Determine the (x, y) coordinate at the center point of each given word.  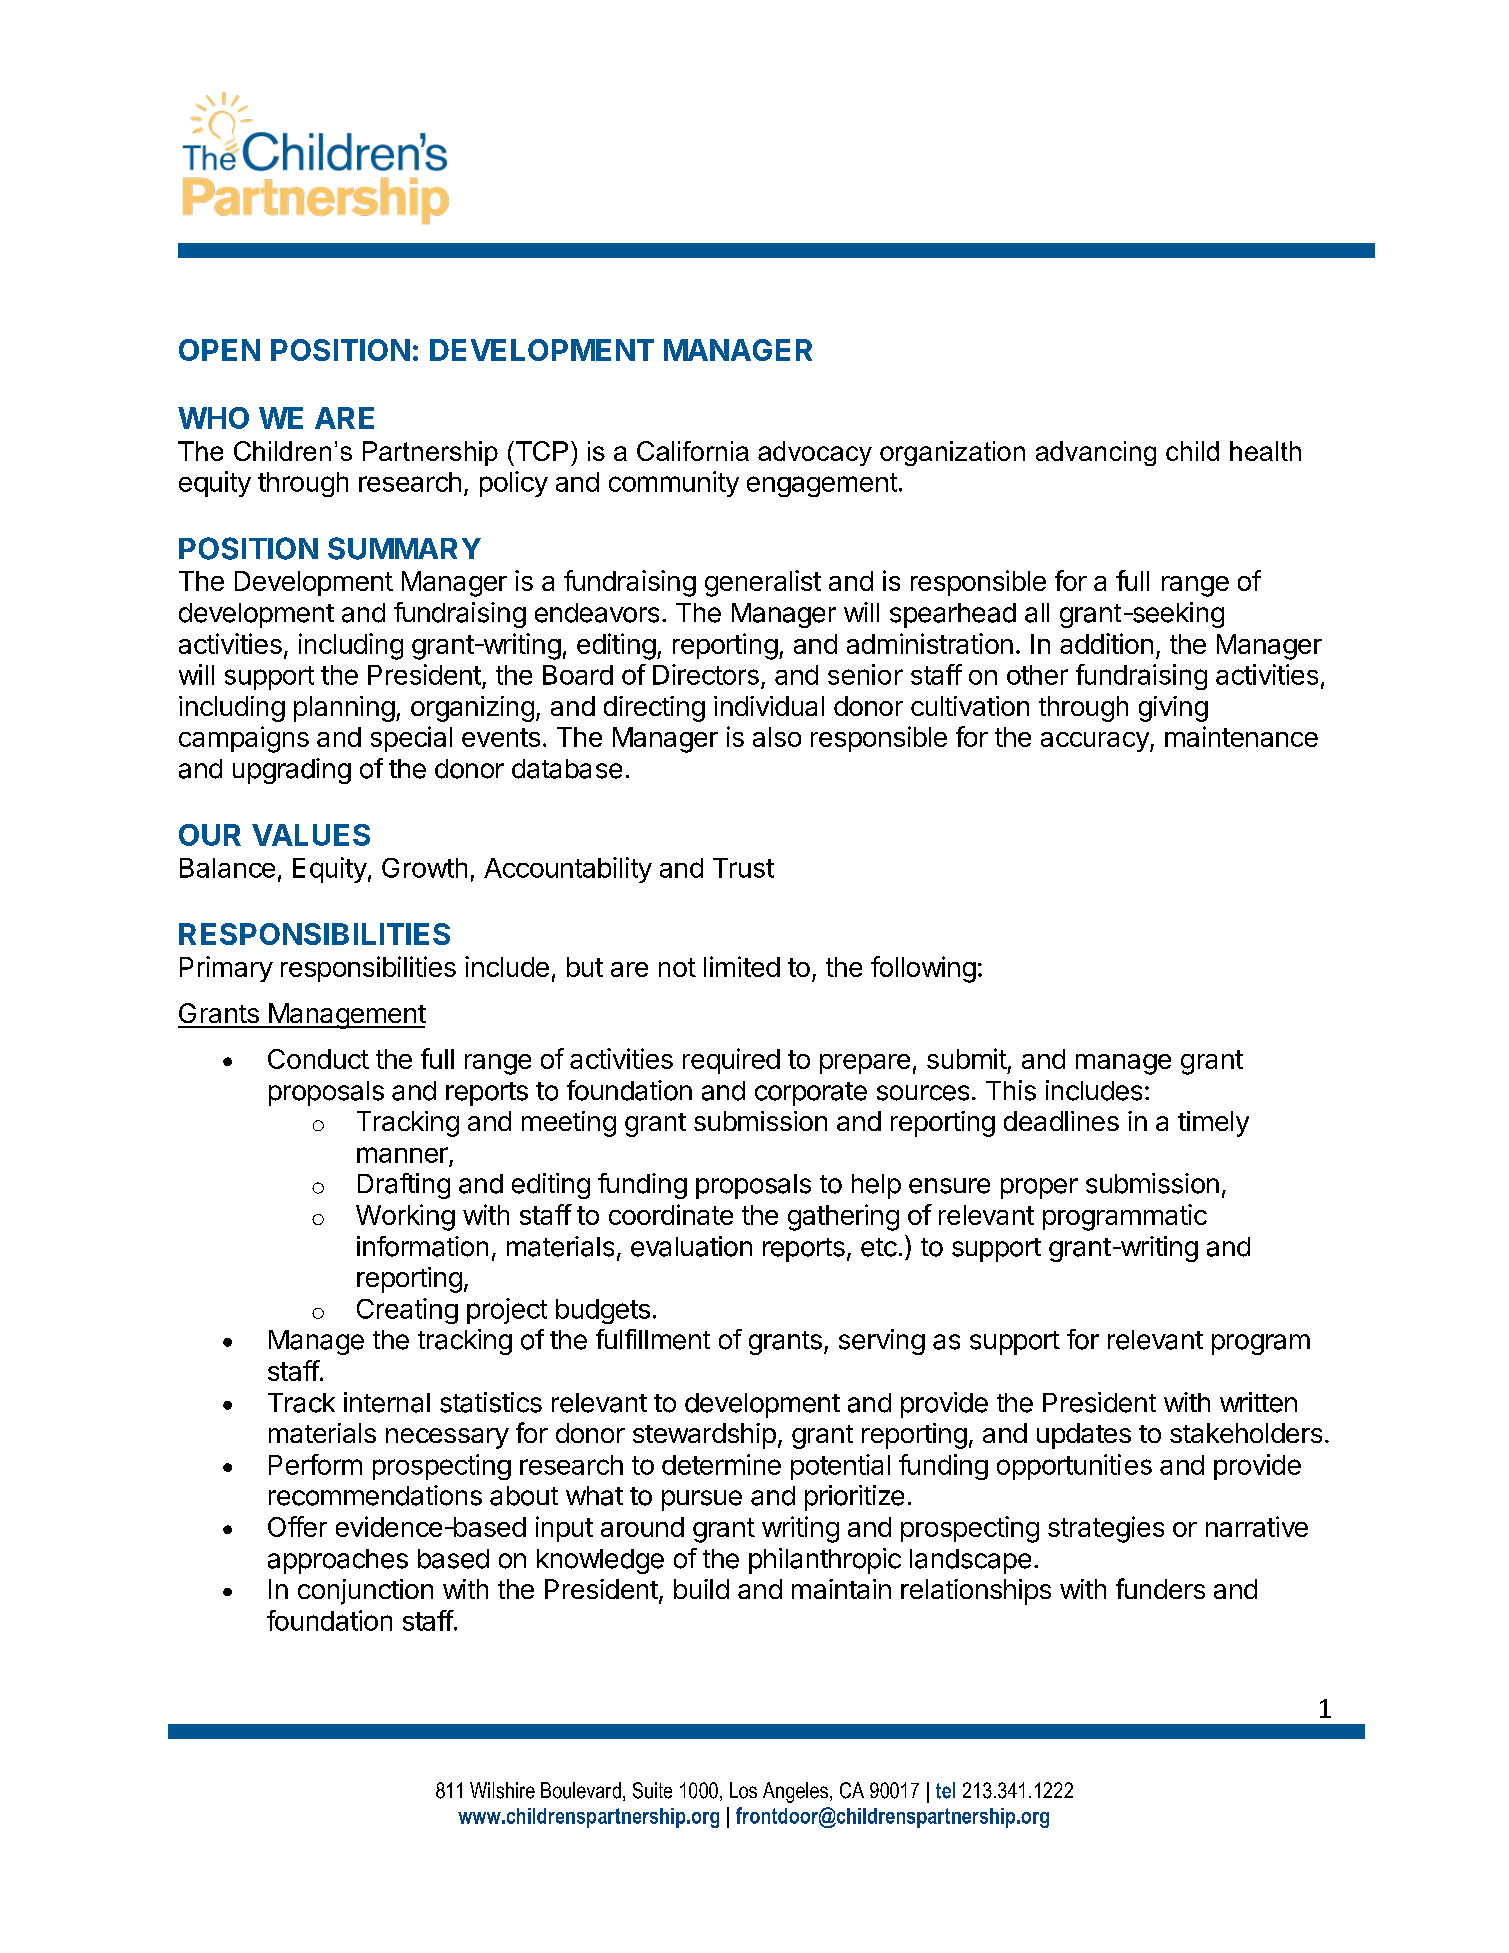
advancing (1096, 453)
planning (344, 709)
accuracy (1096, 742)
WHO (213, 418)
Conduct (318, 1059)
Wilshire (502, 1790)
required (731, 1061)
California (693, 451)
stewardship (704, 1436)
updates (1084, 1436)
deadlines (1061, 1121)
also (777, 737)
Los (743, 1790)
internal (387, 1402)
